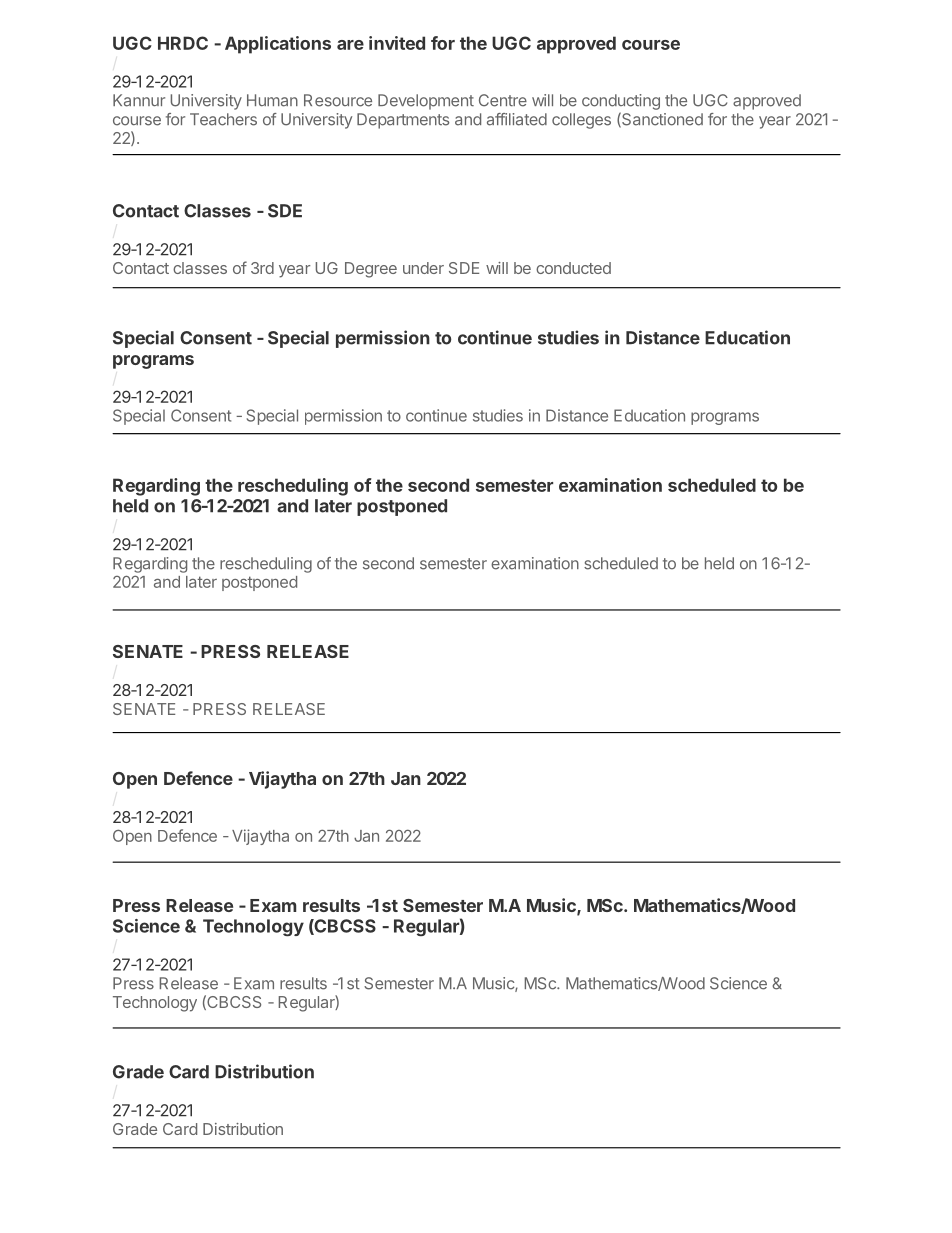  Describe the element at coordinates (371, 270) in the screenshot. I see `Degree` at that location.
